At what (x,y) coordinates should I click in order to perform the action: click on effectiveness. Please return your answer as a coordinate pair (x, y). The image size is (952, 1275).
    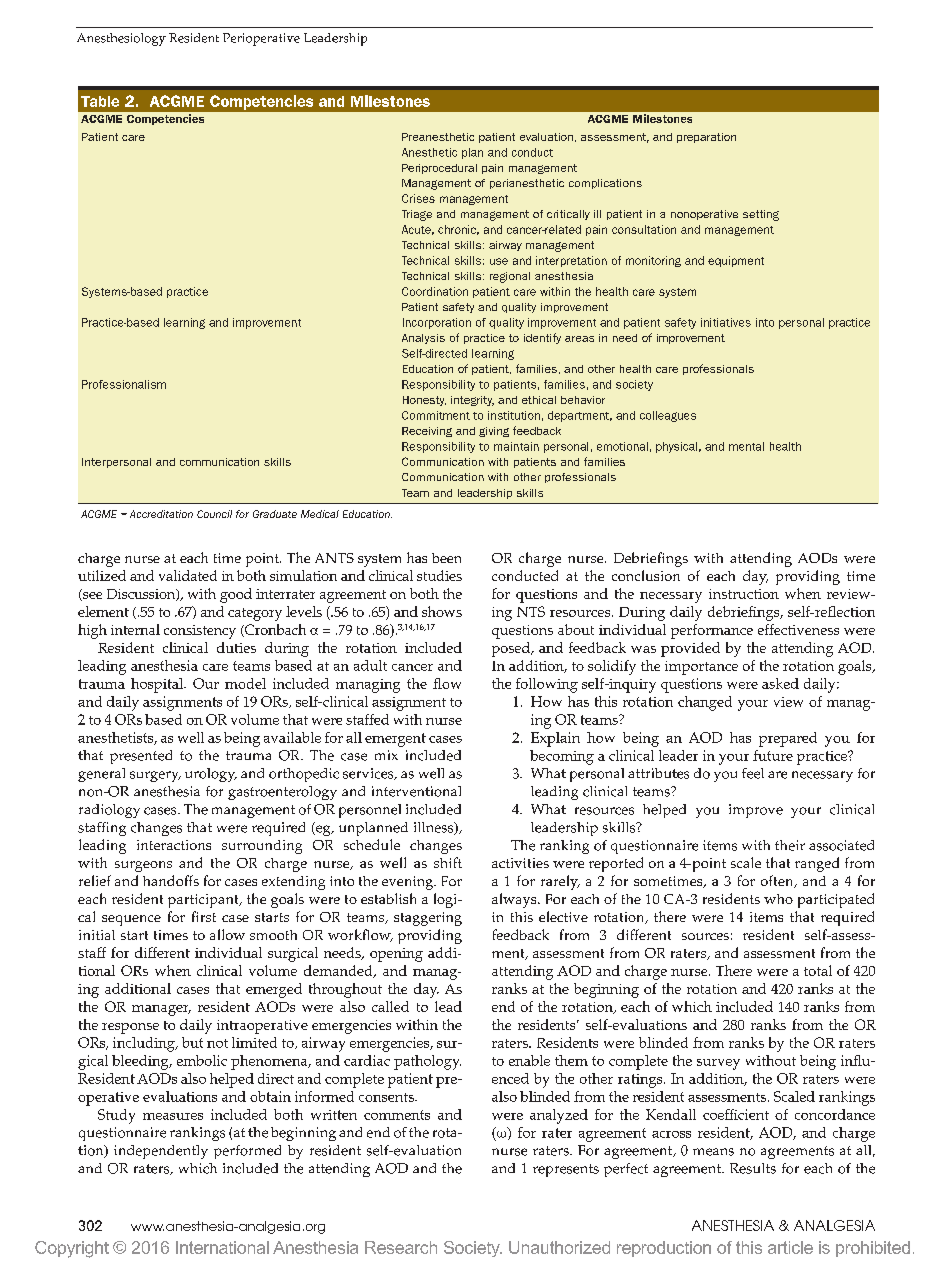
    Looking at the image, I should click on (798, 629).
